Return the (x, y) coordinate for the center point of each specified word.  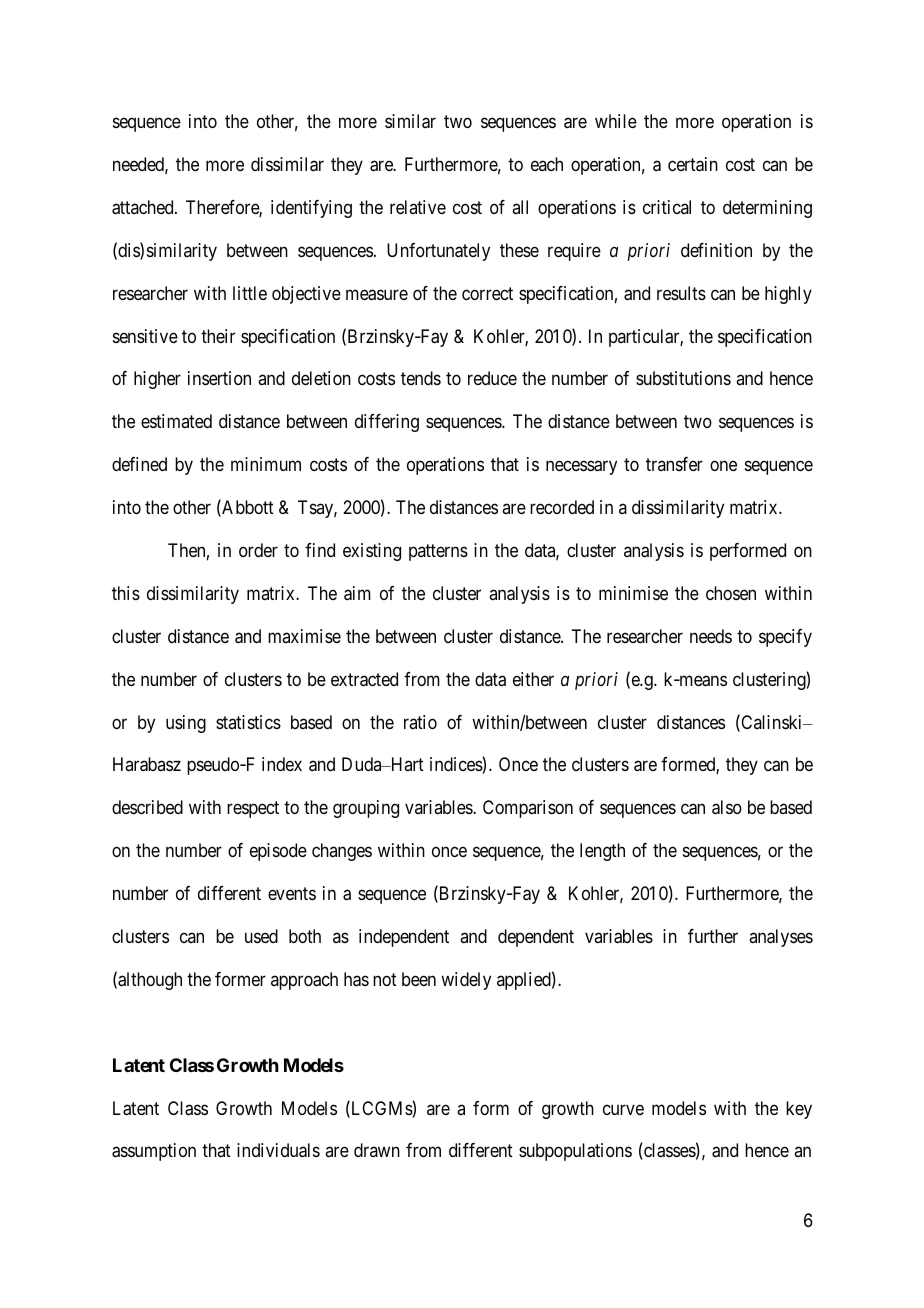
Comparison (528, 809)
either (533, 679)
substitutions (683, 378)
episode (278, 852)
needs (711, 636)
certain (693, 164)
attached (144, 207)
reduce (492, 378)
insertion (219, 378)
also (727, 807)
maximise (304, 636)
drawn (377, 1150)
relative (418, 207)
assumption (154, 1152)
